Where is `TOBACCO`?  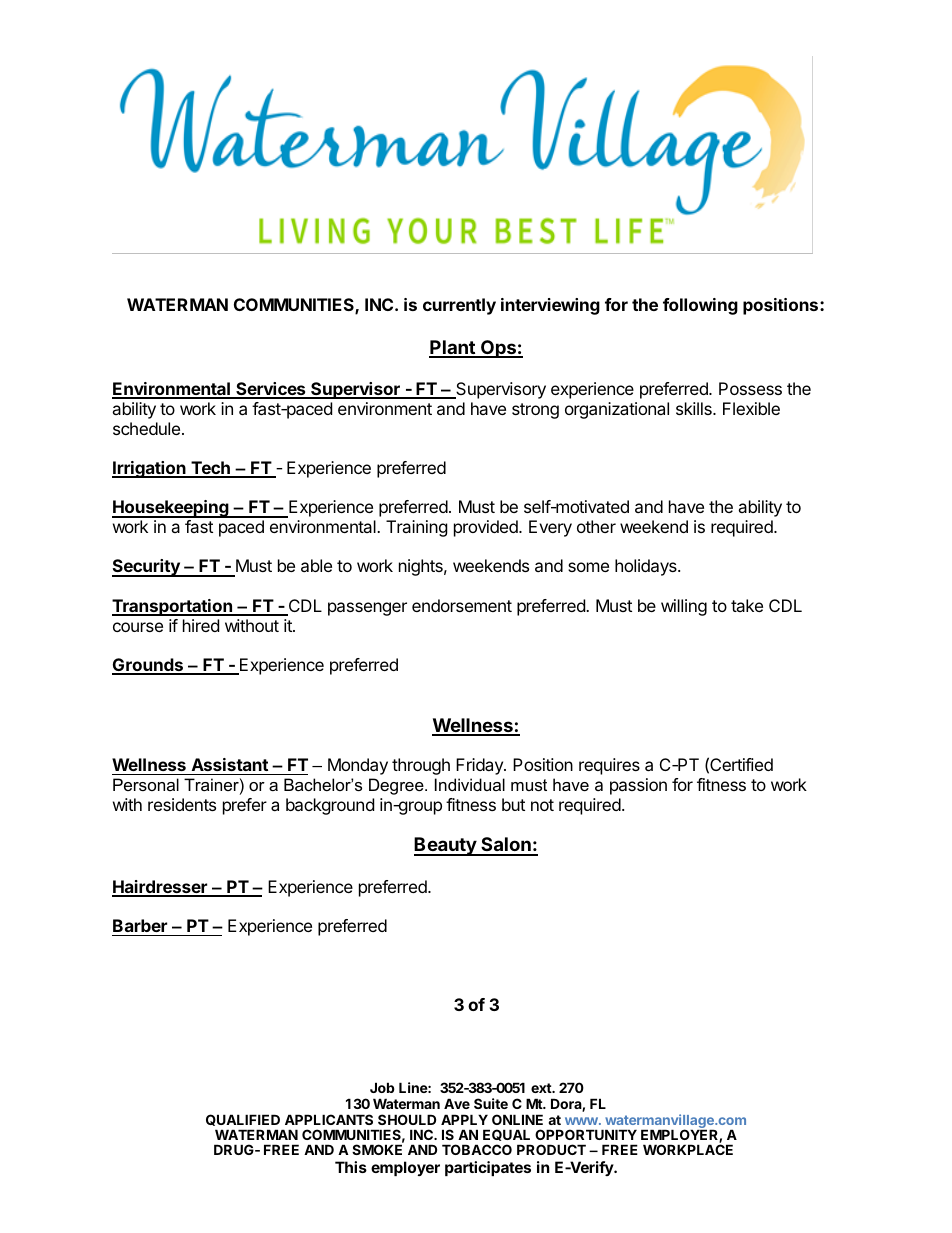 TOBACCO is located at coordinates (477, 1149).
